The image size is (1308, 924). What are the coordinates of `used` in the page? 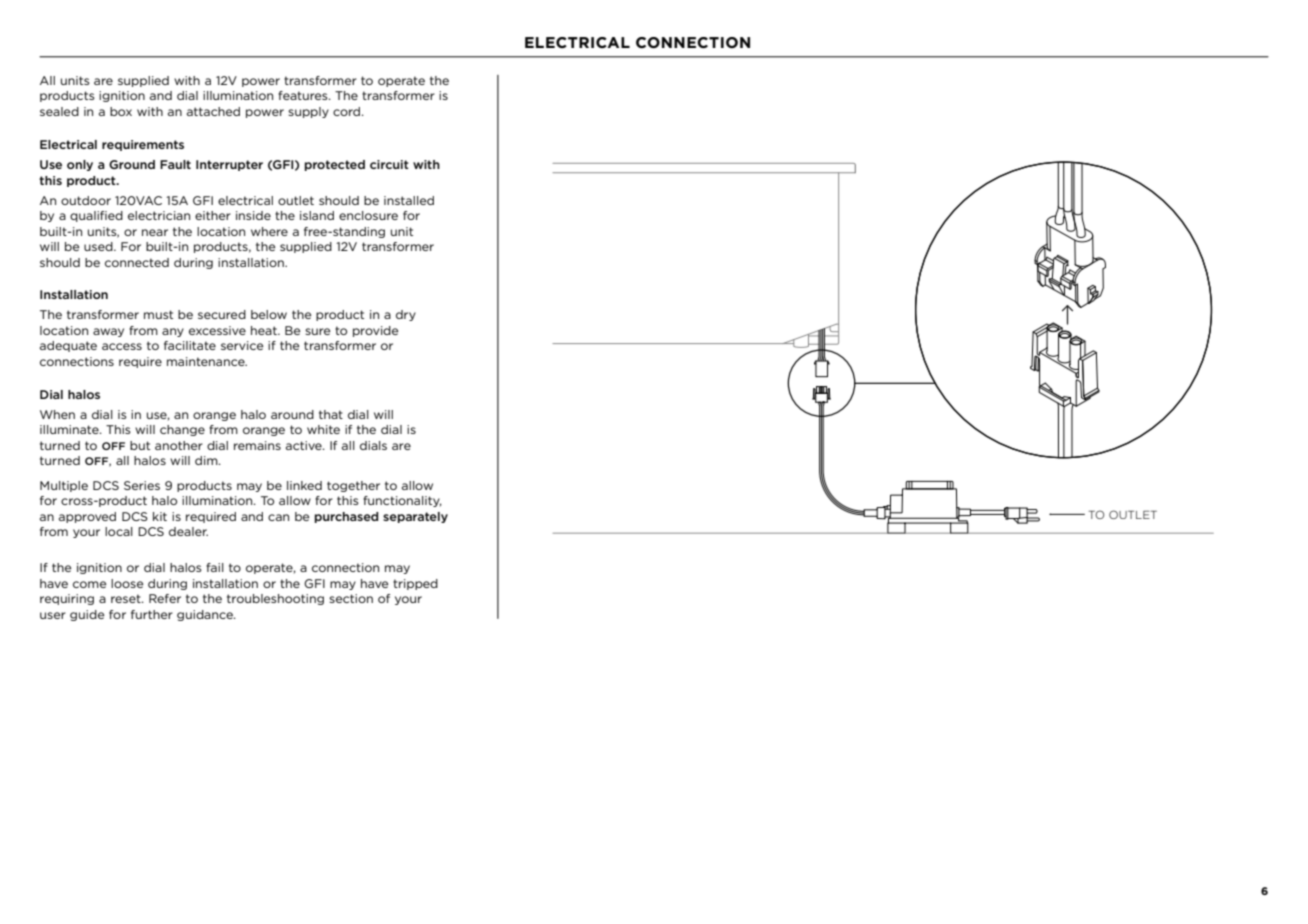 It's located at (99, 246).
